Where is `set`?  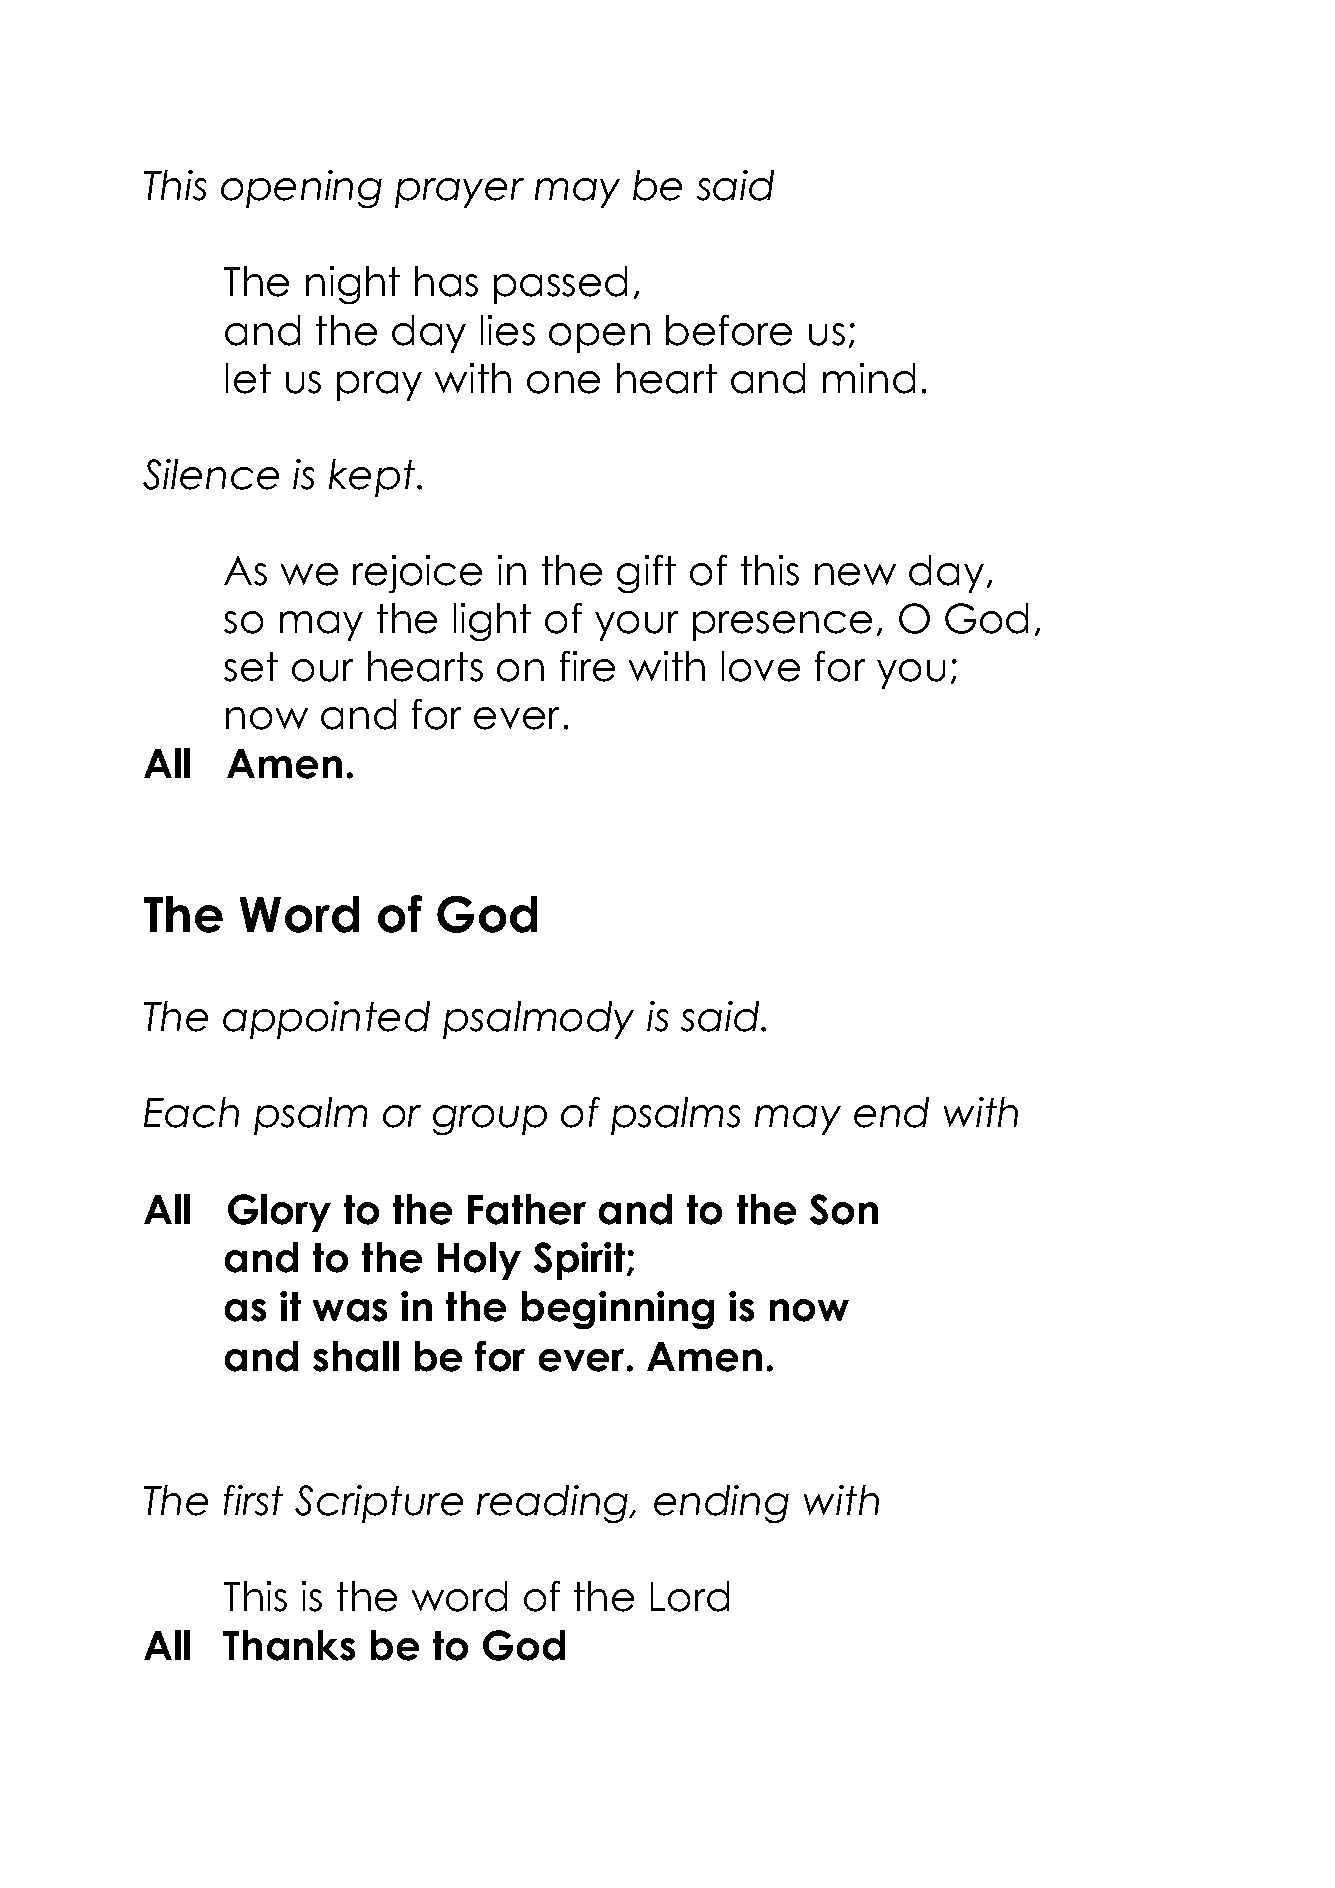 set is located at coordinates (251, 667).
